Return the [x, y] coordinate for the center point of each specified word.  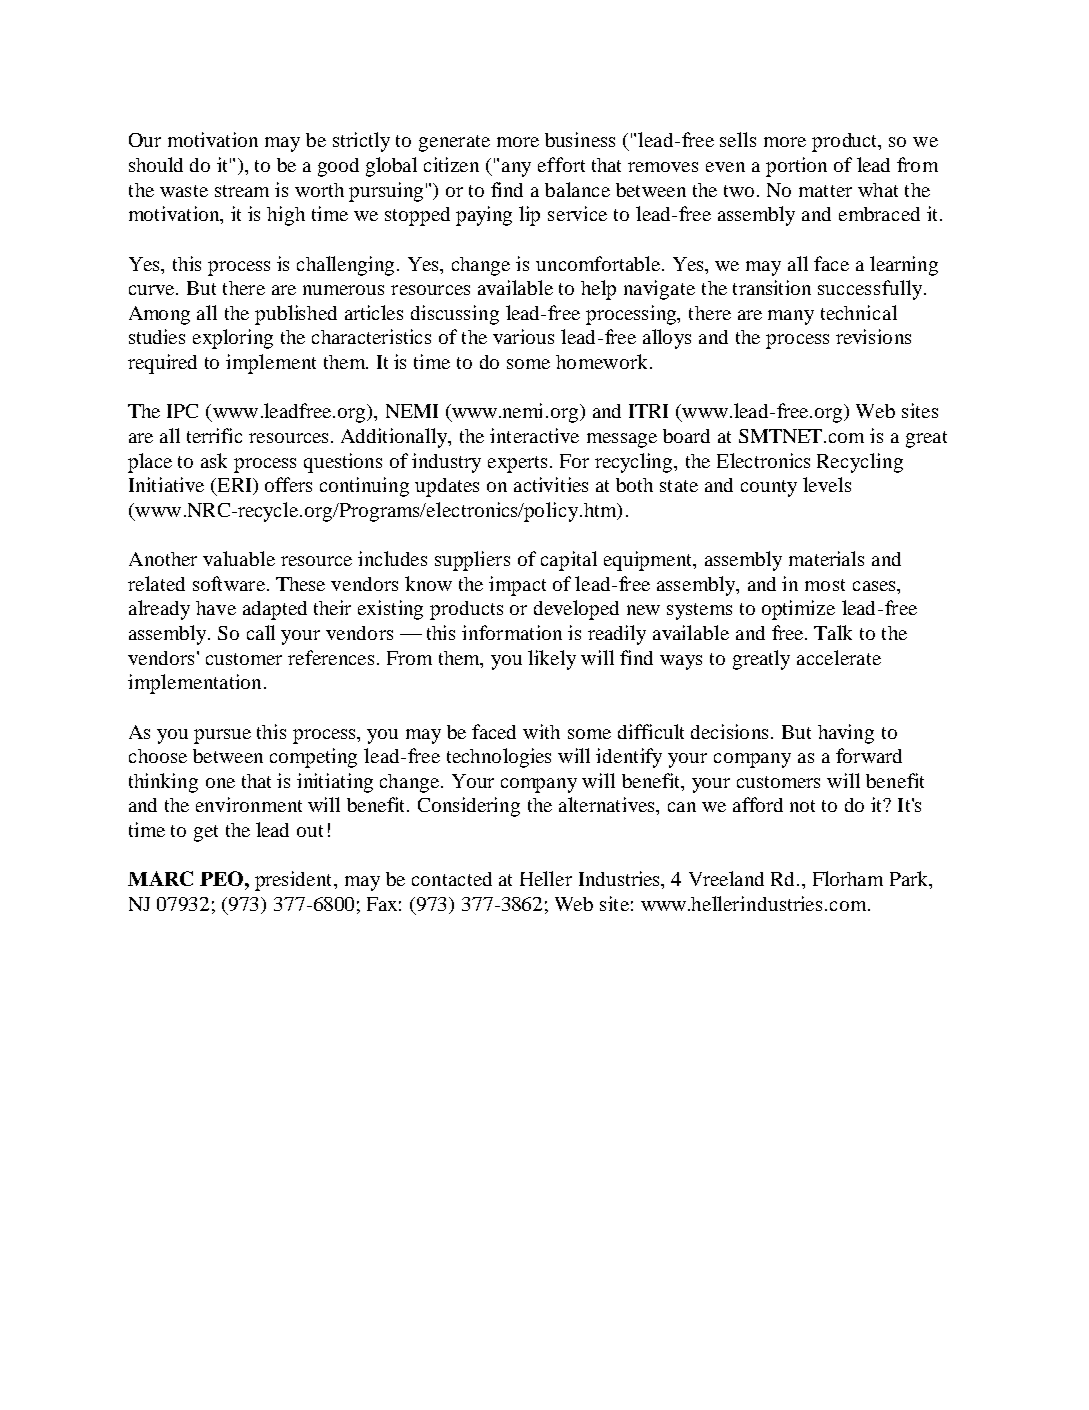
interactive [534, 435]
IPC [182, 411]
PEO [223, 878]
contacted [452, 879]
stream [242, 191]
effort [561, 164]
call [261, 632]
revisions [873, 336]
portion [796, 167]
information [512, 632]
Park [910, 880]
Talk [833, 632]
